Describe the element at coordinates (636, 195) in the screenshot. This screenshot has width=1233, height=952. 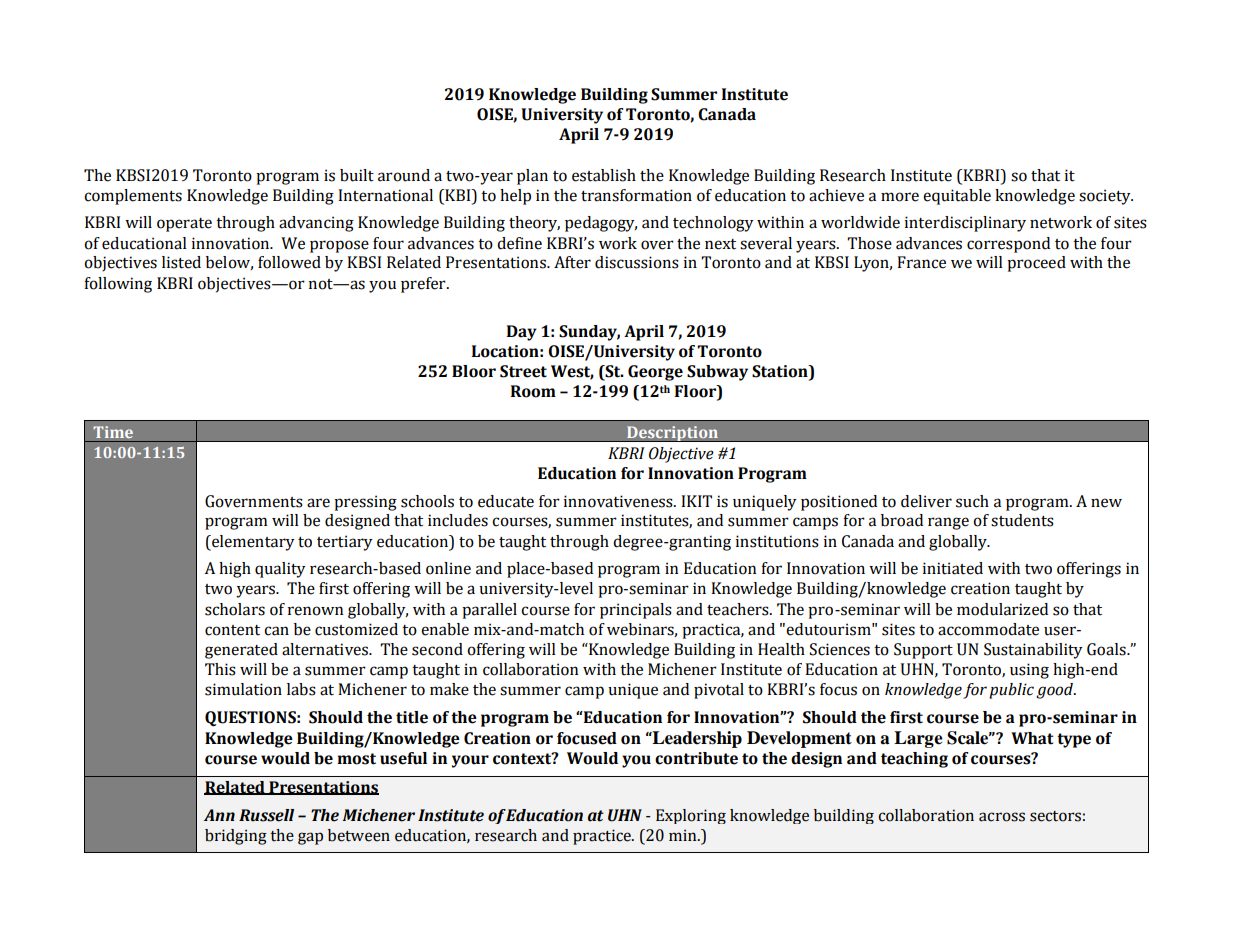
I see `transformation` at that location.
